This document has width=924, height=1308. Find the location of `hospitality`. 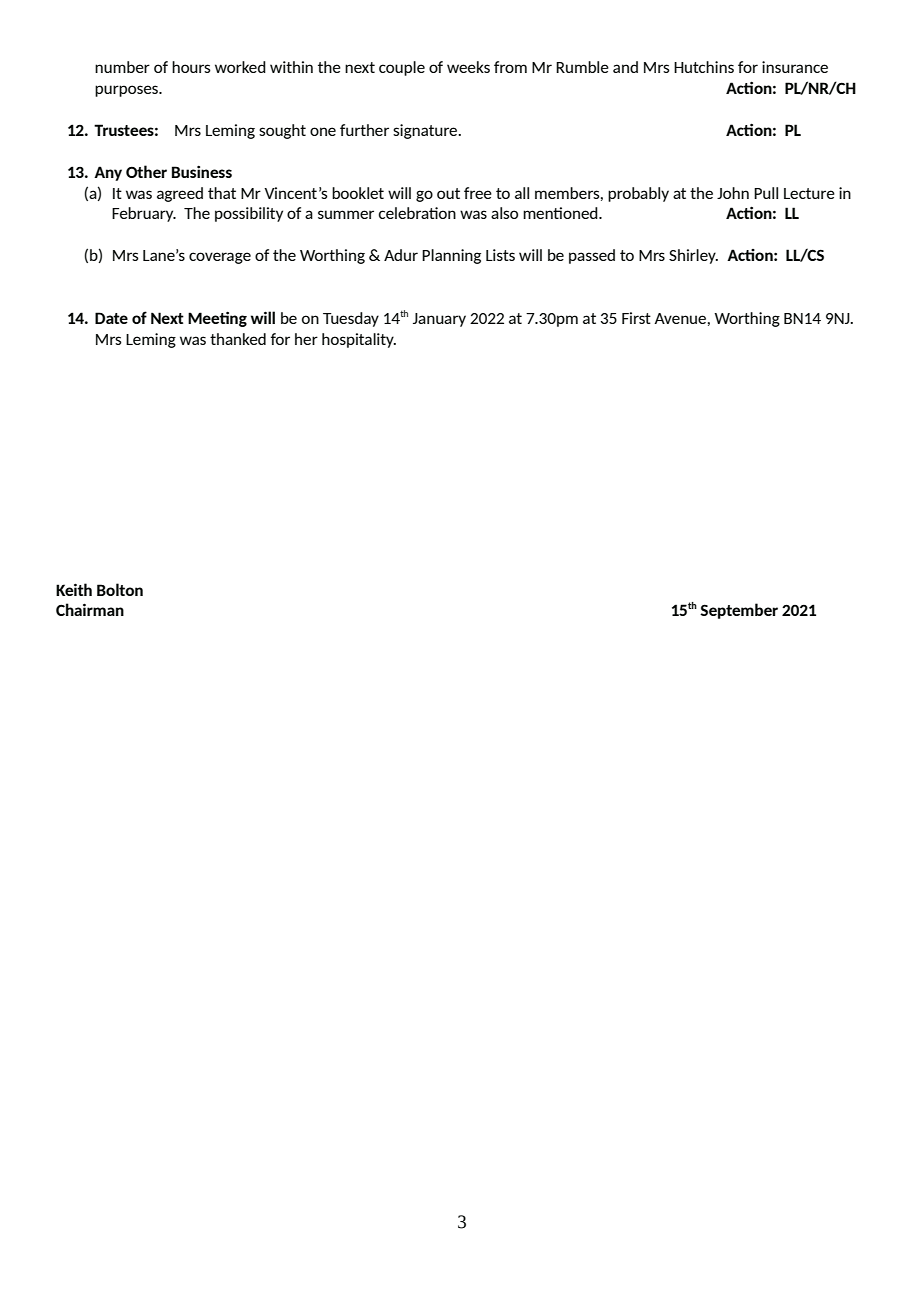

hospitality is located at coordinates (359, 340).
